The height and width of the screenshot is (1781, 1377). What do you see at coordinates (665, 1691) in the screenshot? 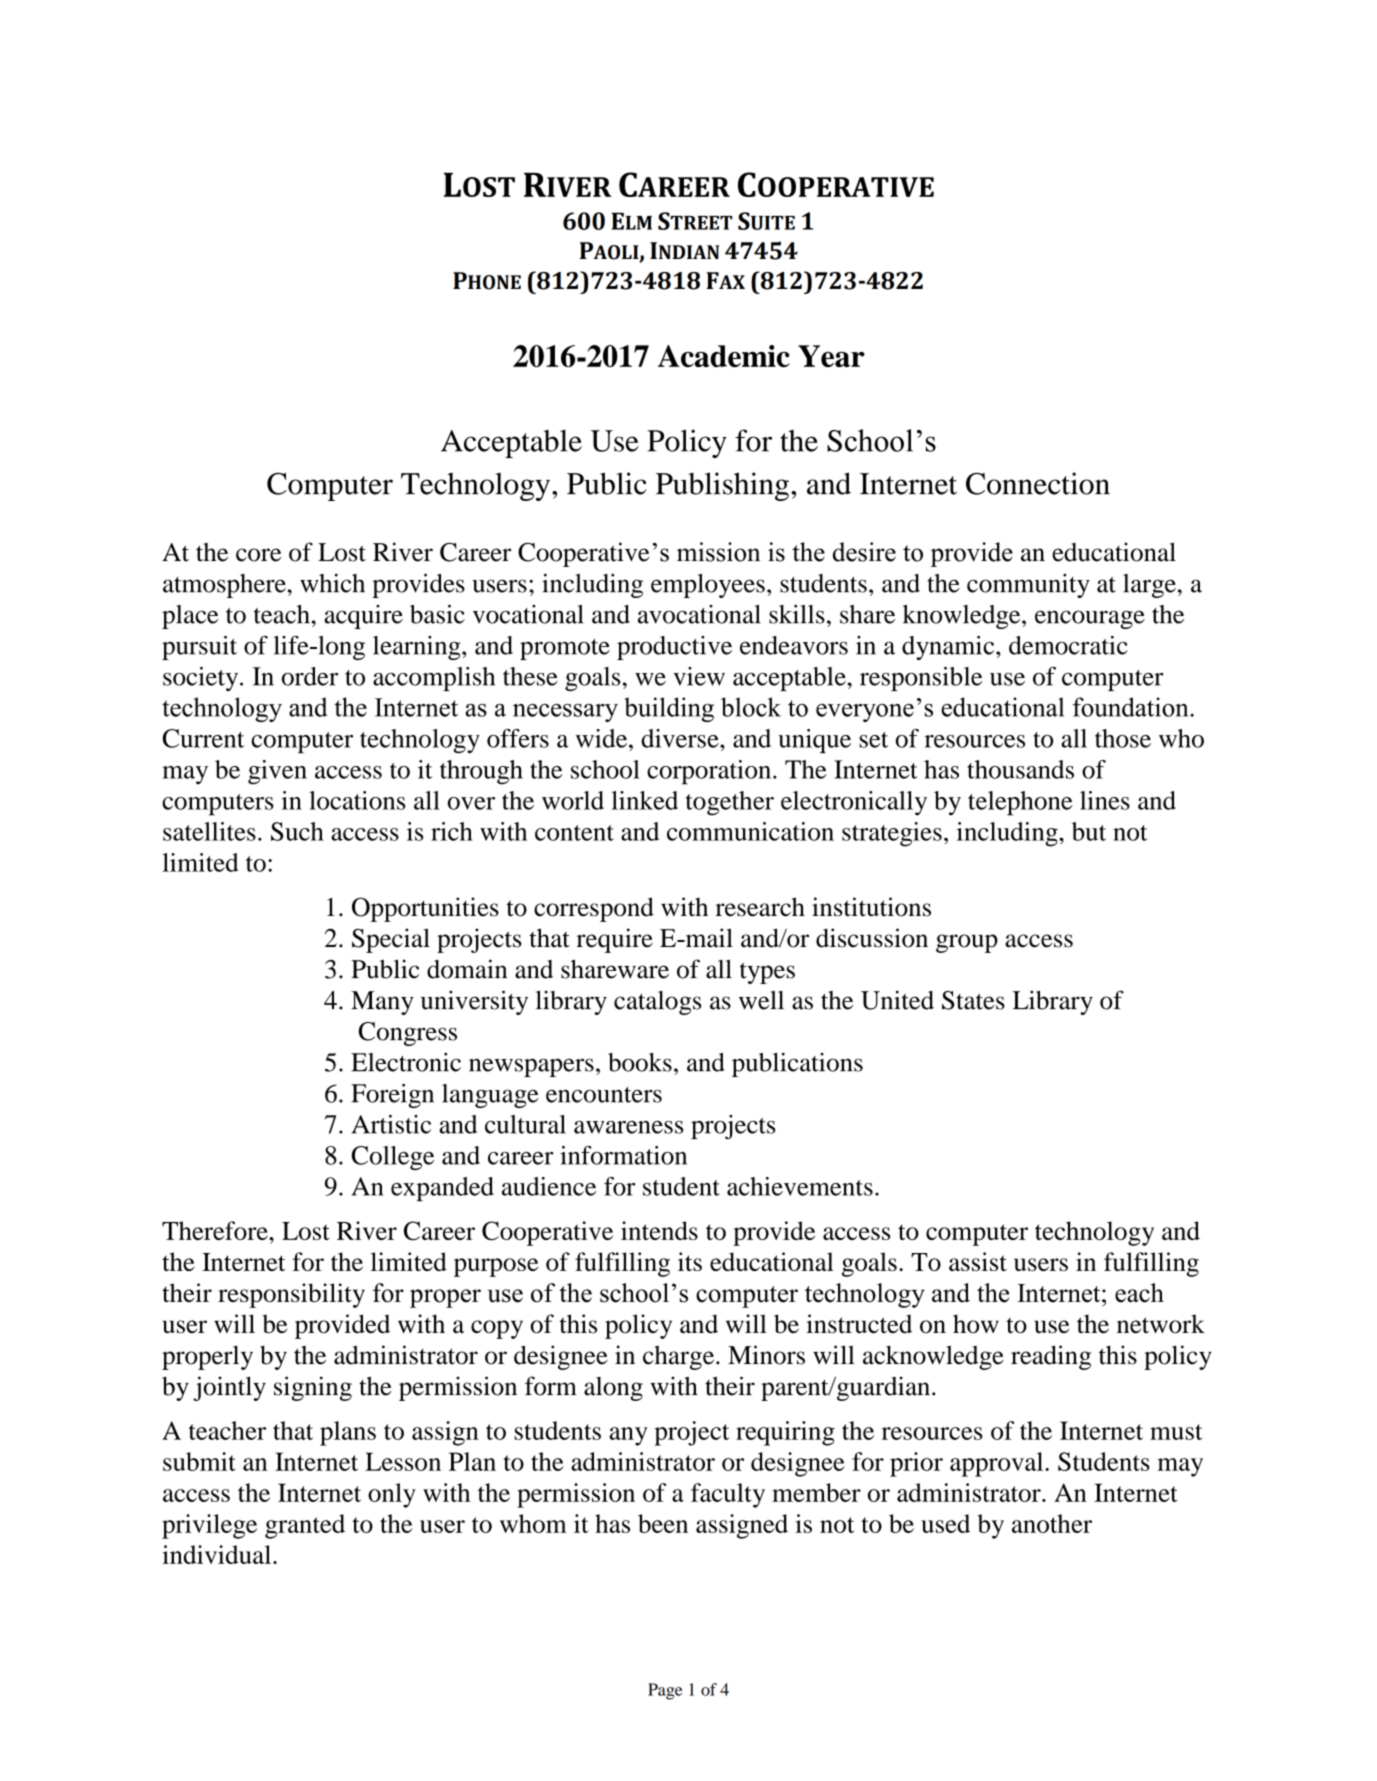
I see `Page` at bounding box center [665, 1691].
